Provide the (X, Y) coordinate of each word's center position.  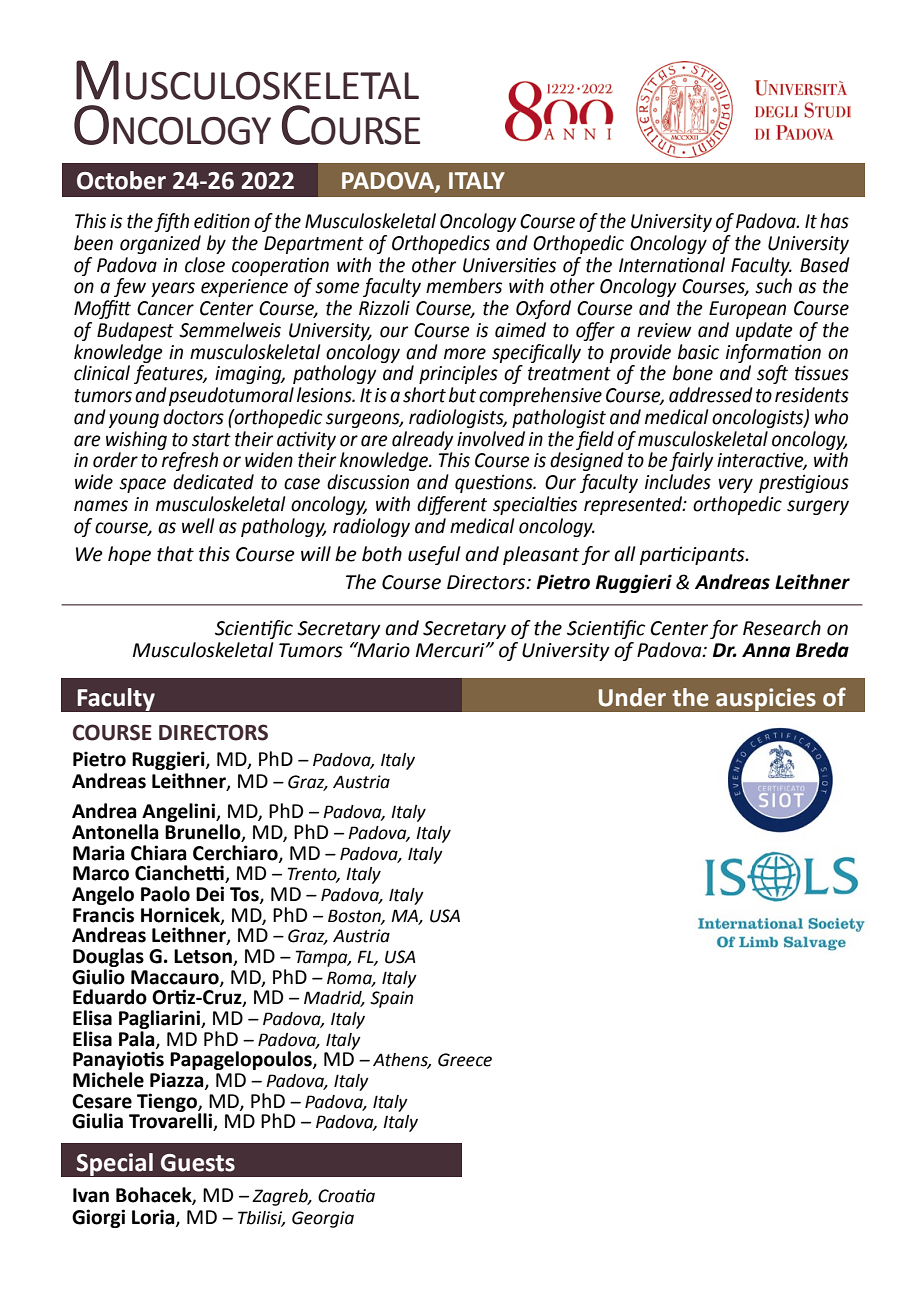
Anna (766, 650)
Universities (509, 265)
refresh (190, 461)
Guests (198, 1163)
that (175, 554)
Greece (465, 1060)
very (735, 485)
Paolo (165, 894)
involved (491, 439)
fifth (171, 222)
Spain (391, 999)
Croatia (346, 1196)
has (834, 221)
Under (632, 697)
